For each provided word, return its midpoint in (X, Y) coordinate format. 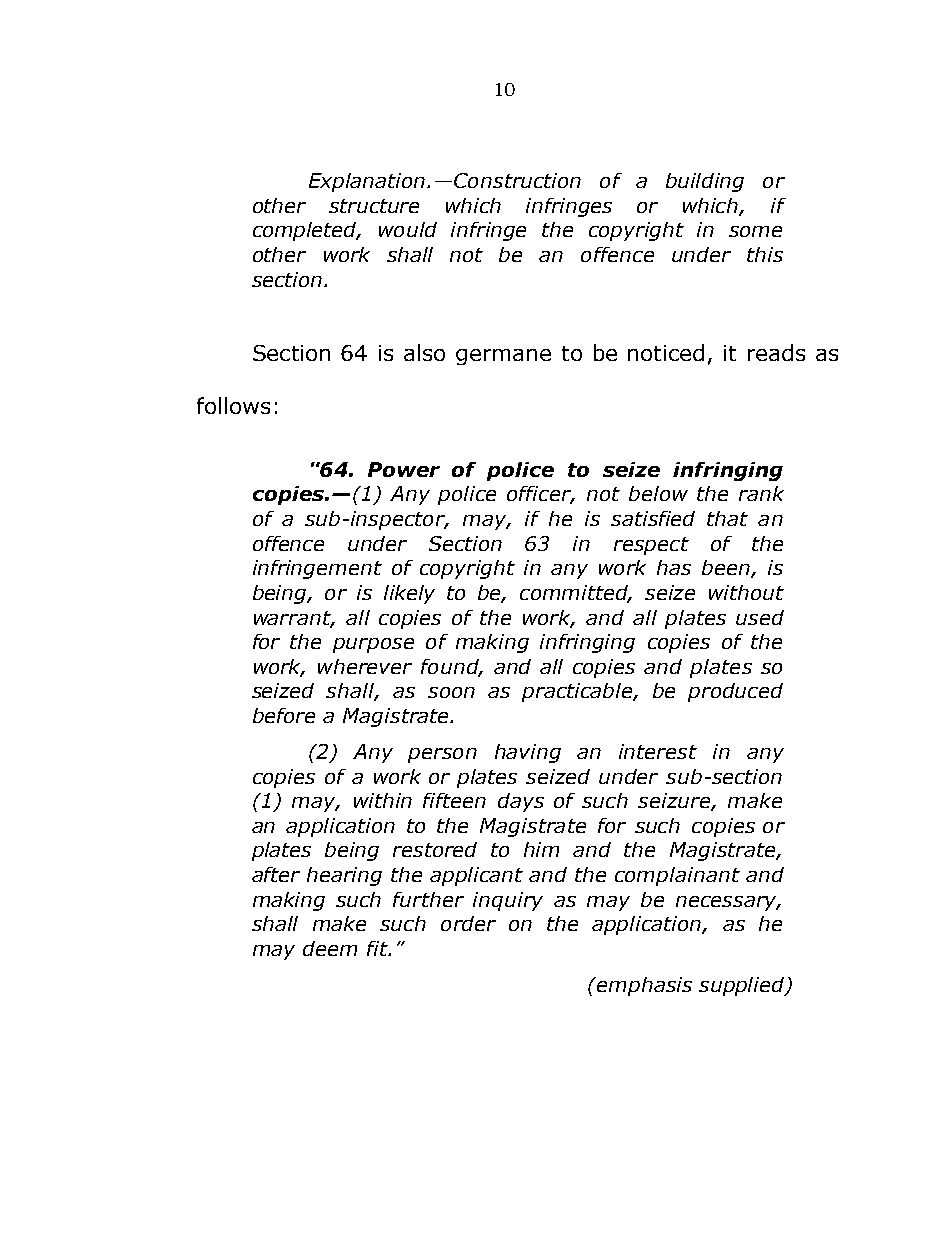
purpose (373, 645)
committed (575, 594)
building (705, 182)
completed (306, 231)
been (727, 569)
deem (330, 948)
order (468, 923)
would (408, 229)
